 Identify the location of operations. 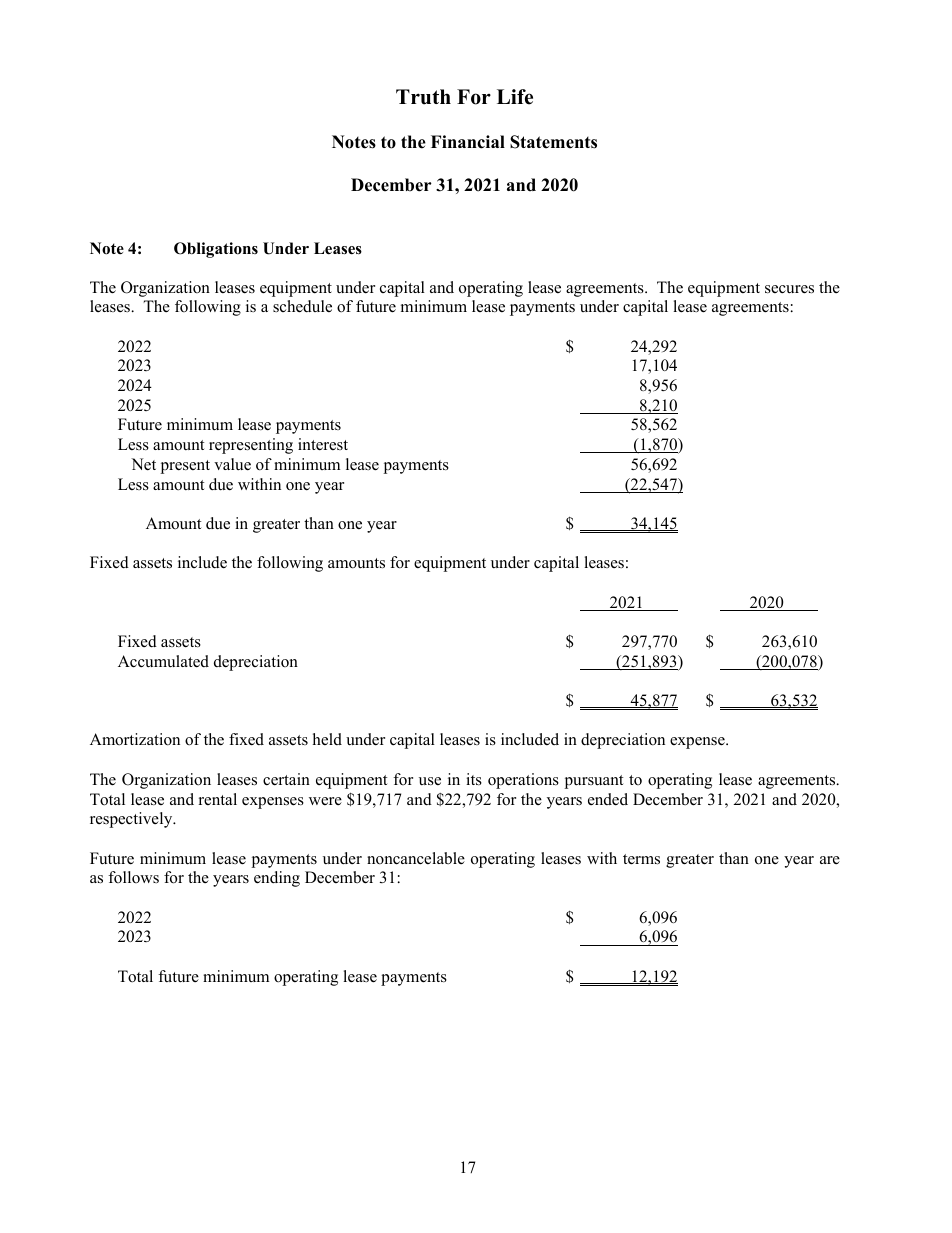
(523, 781).
